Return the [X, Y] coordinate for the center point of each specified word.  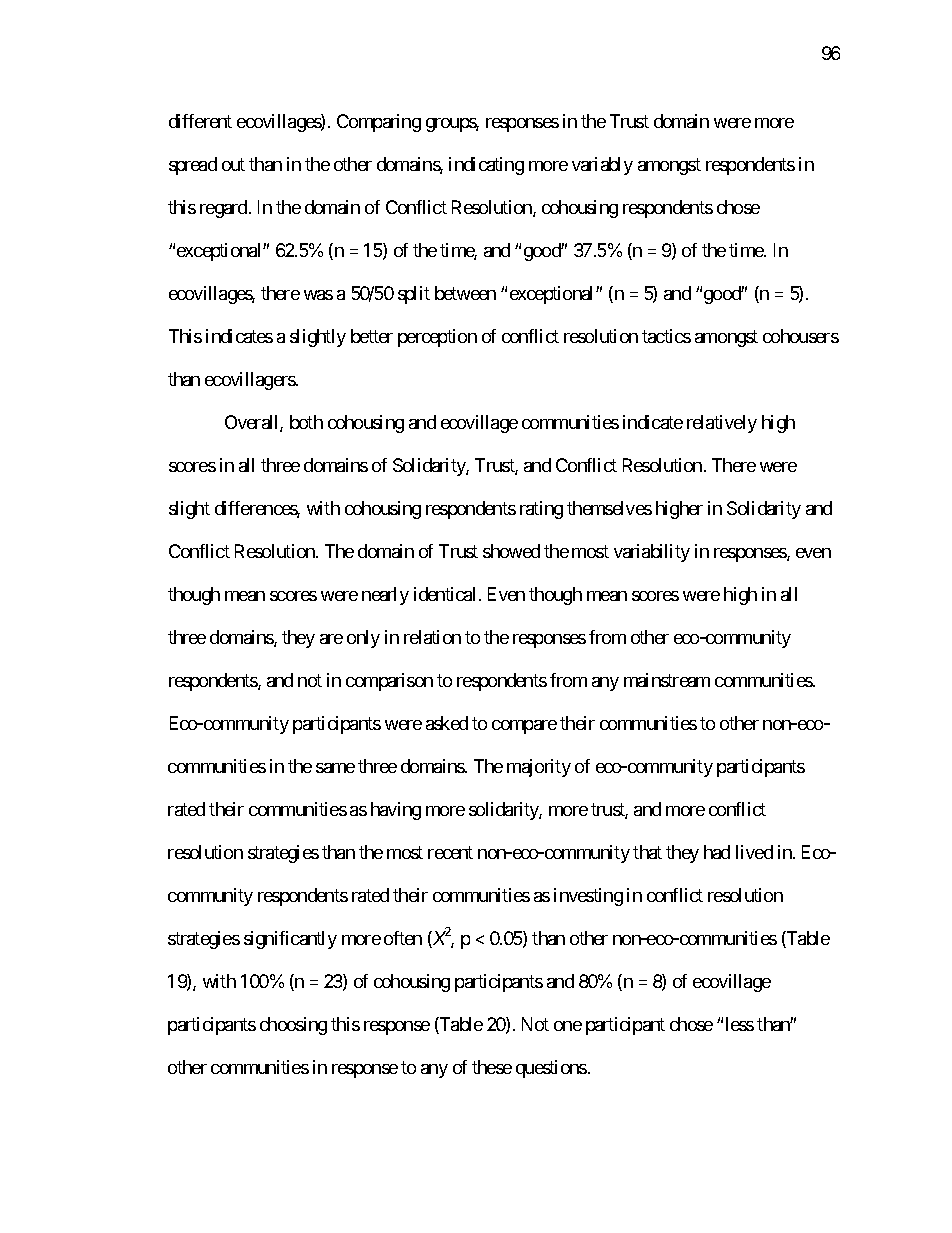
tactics [666, 336]
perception [437, 338]
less [740, 1024]
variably [602, 166]
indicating [486, 166]
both [306, 422]
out [233, 165]
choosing [293, 1026]
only [363, 639]
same [335, 768]
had [717, 852]
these [492, 1067]
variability [652, 553]
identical [444, 594]
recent [450, 852]
